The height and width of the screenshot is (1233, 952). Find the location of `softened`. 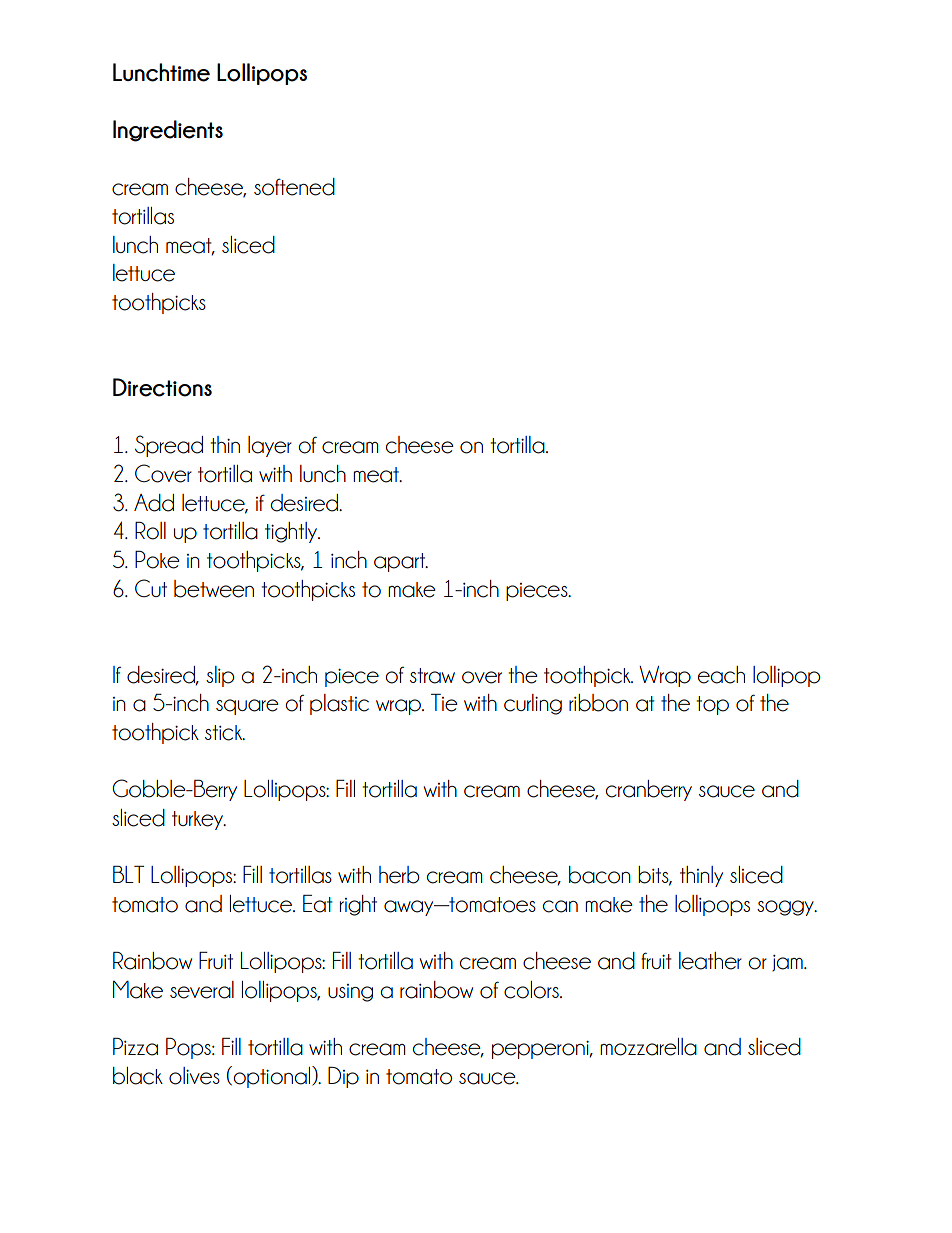

softened is located at coordinates (294, 187).
